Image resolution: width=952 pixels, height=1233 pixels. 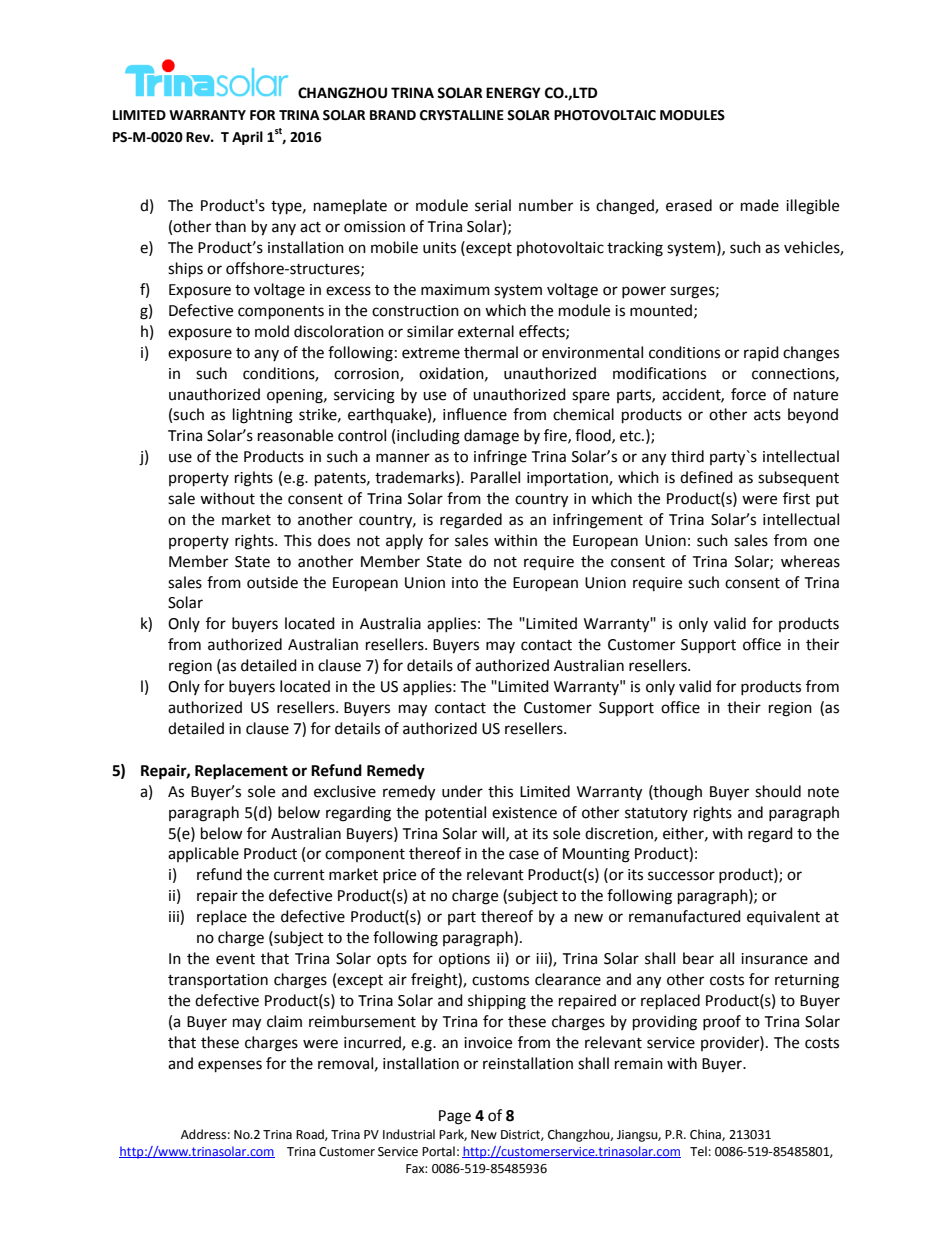 I want to click on ENERGY, so click(x=513, y=93).
